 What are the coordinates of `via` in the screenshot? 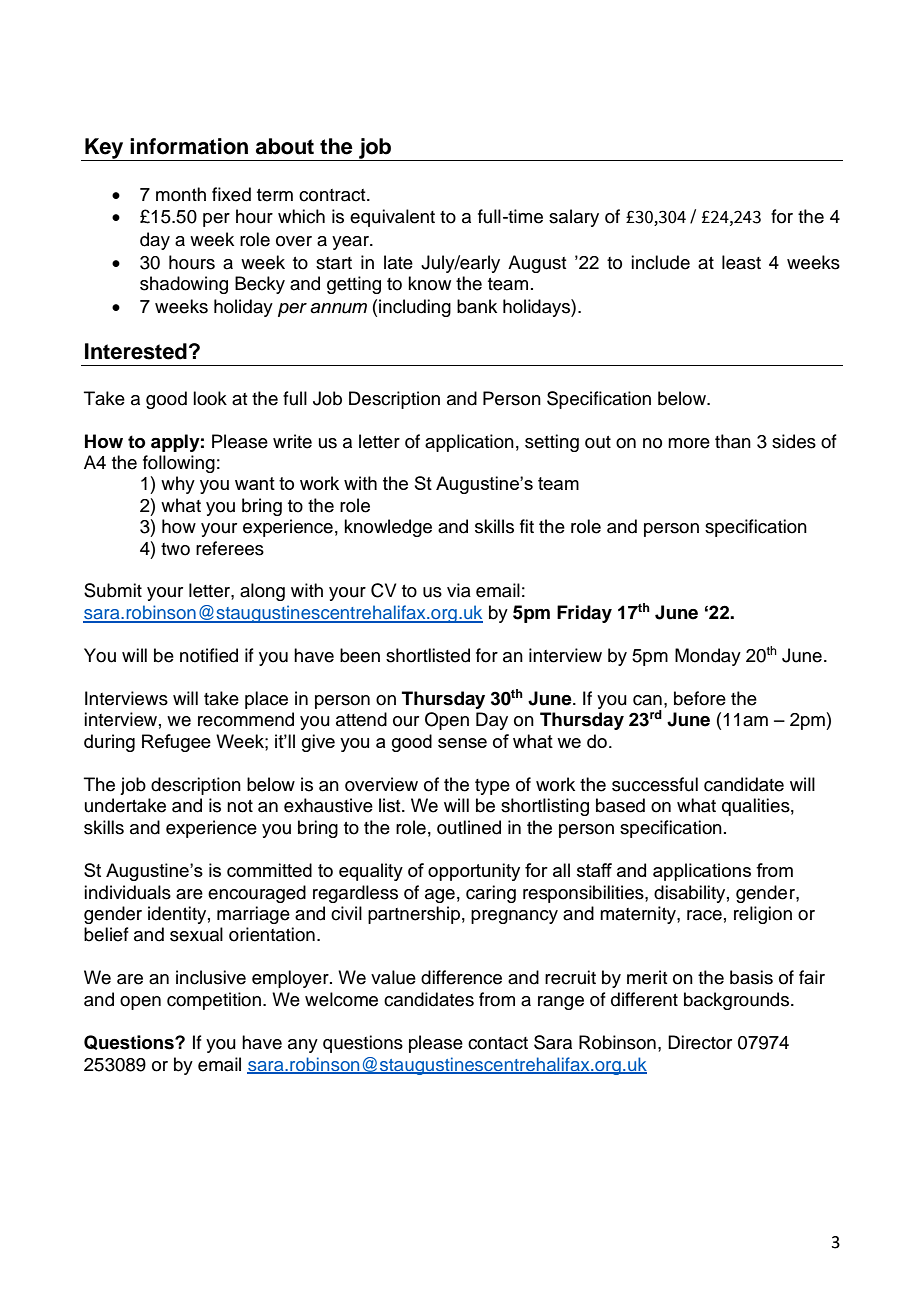 It's located at (459, 590).
